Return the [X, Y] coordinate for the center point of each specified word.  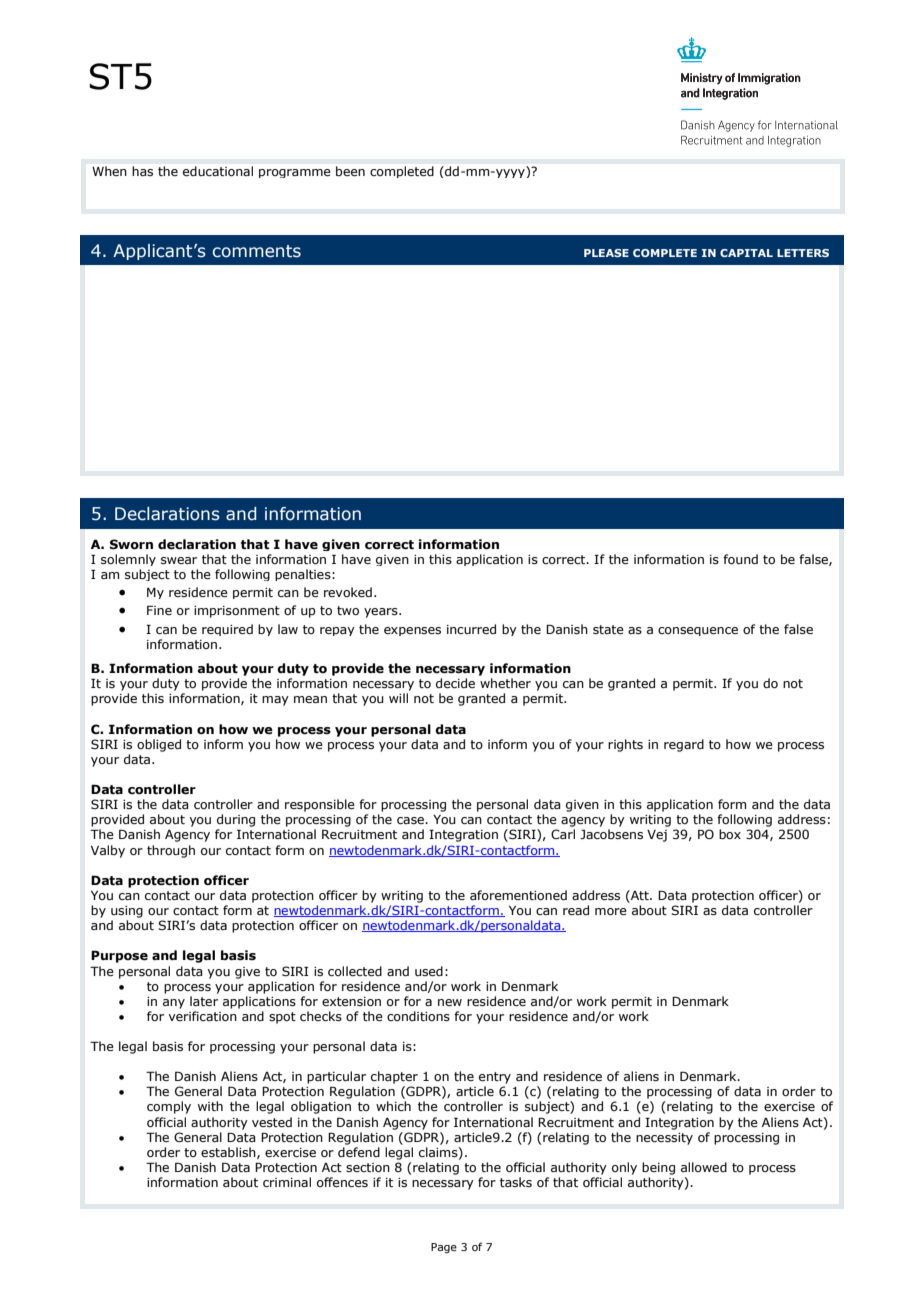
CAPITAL [746, 253]
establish [229, 1153]
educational [218, 171]
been [350, 171]
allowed [704, 1167]
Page [444, 1248]
